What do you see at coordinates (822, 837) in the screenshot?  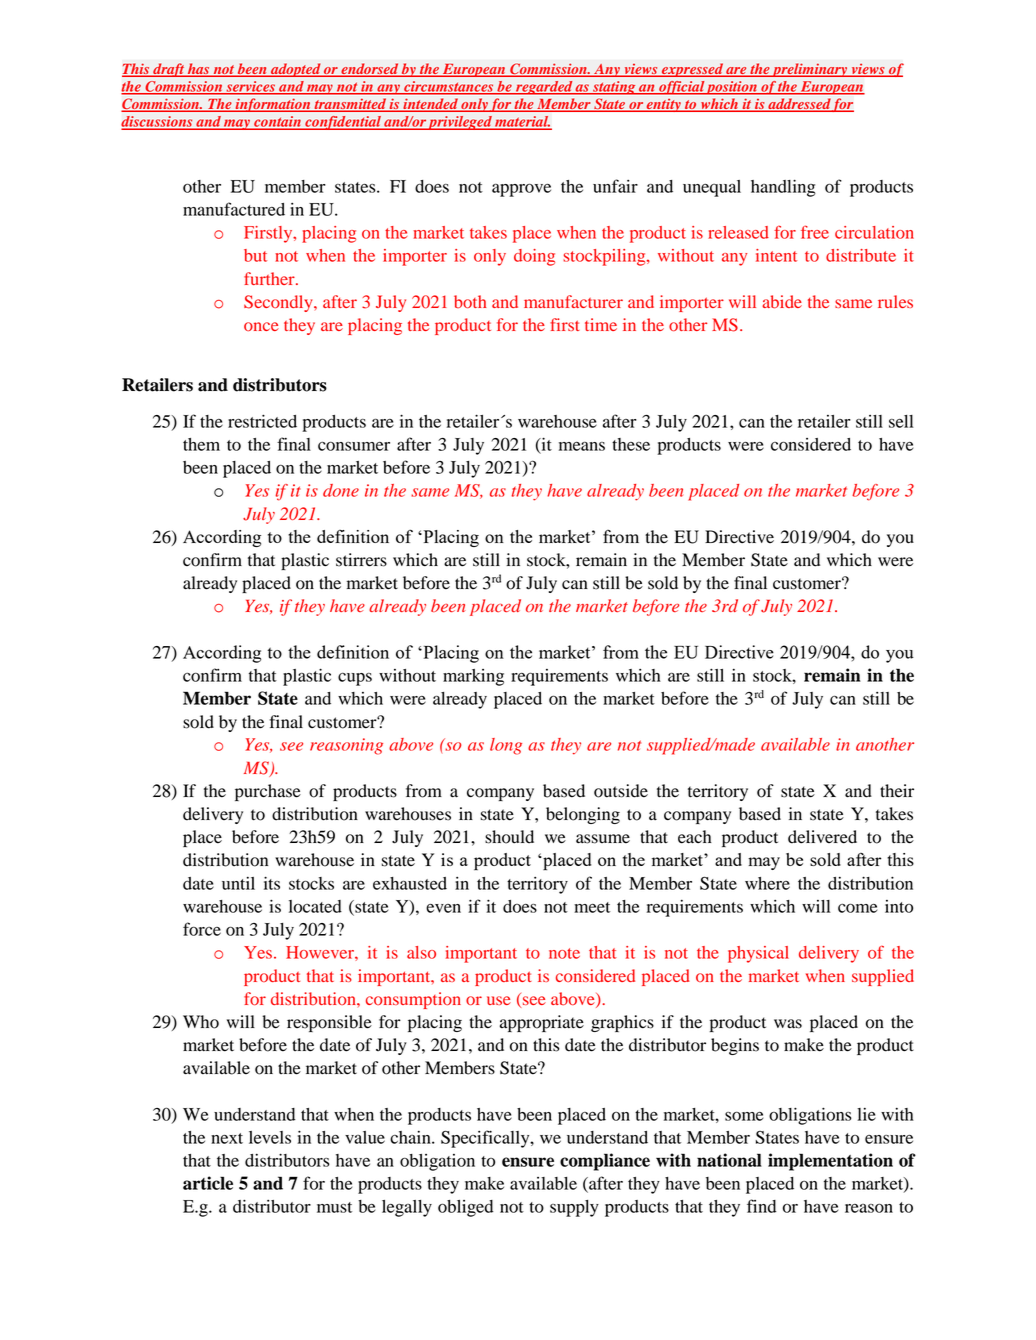 I see `delivered` at bounding box center [822, 837].
